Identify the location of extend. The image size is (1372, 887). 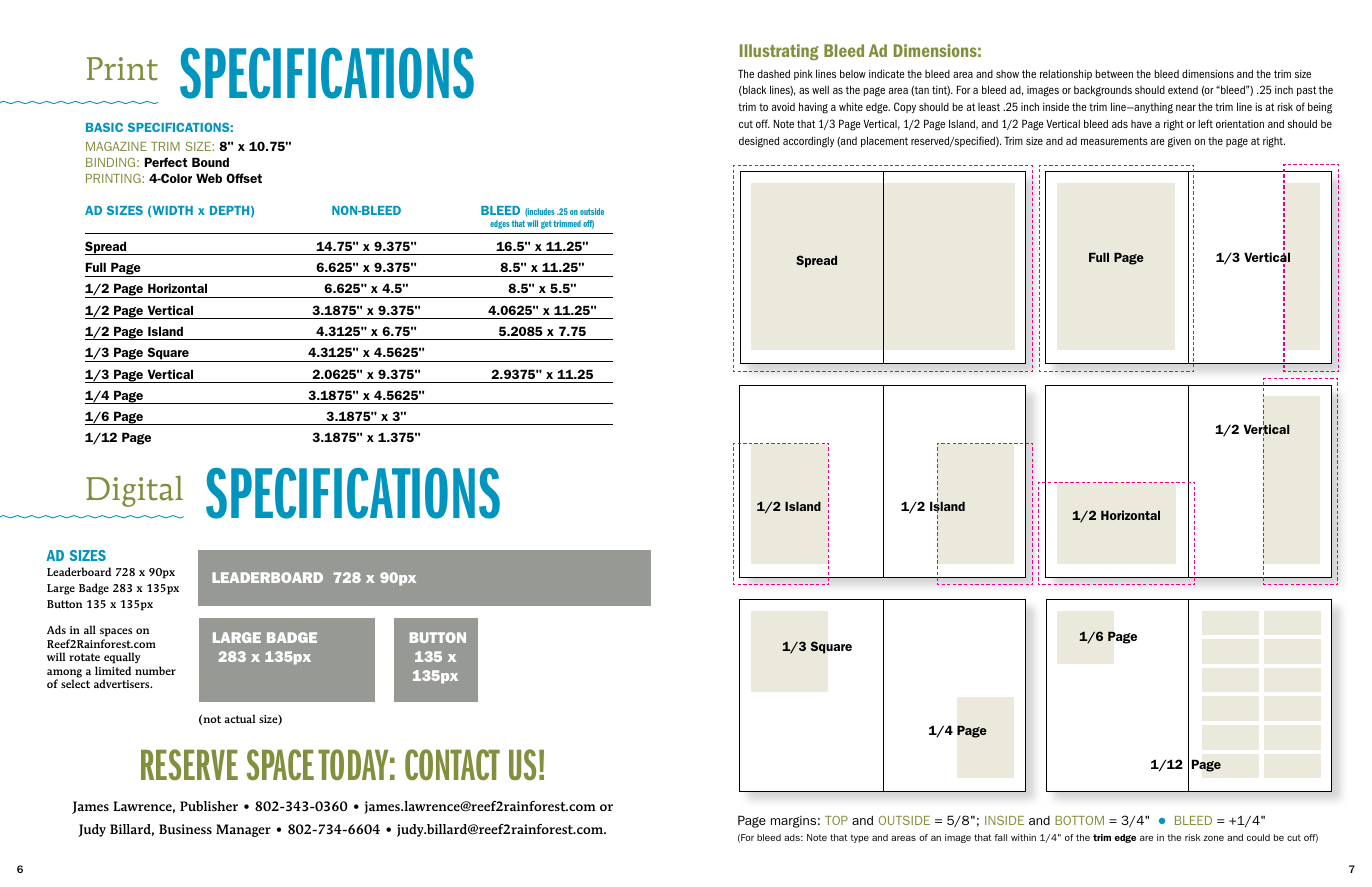
(1183, 90).
